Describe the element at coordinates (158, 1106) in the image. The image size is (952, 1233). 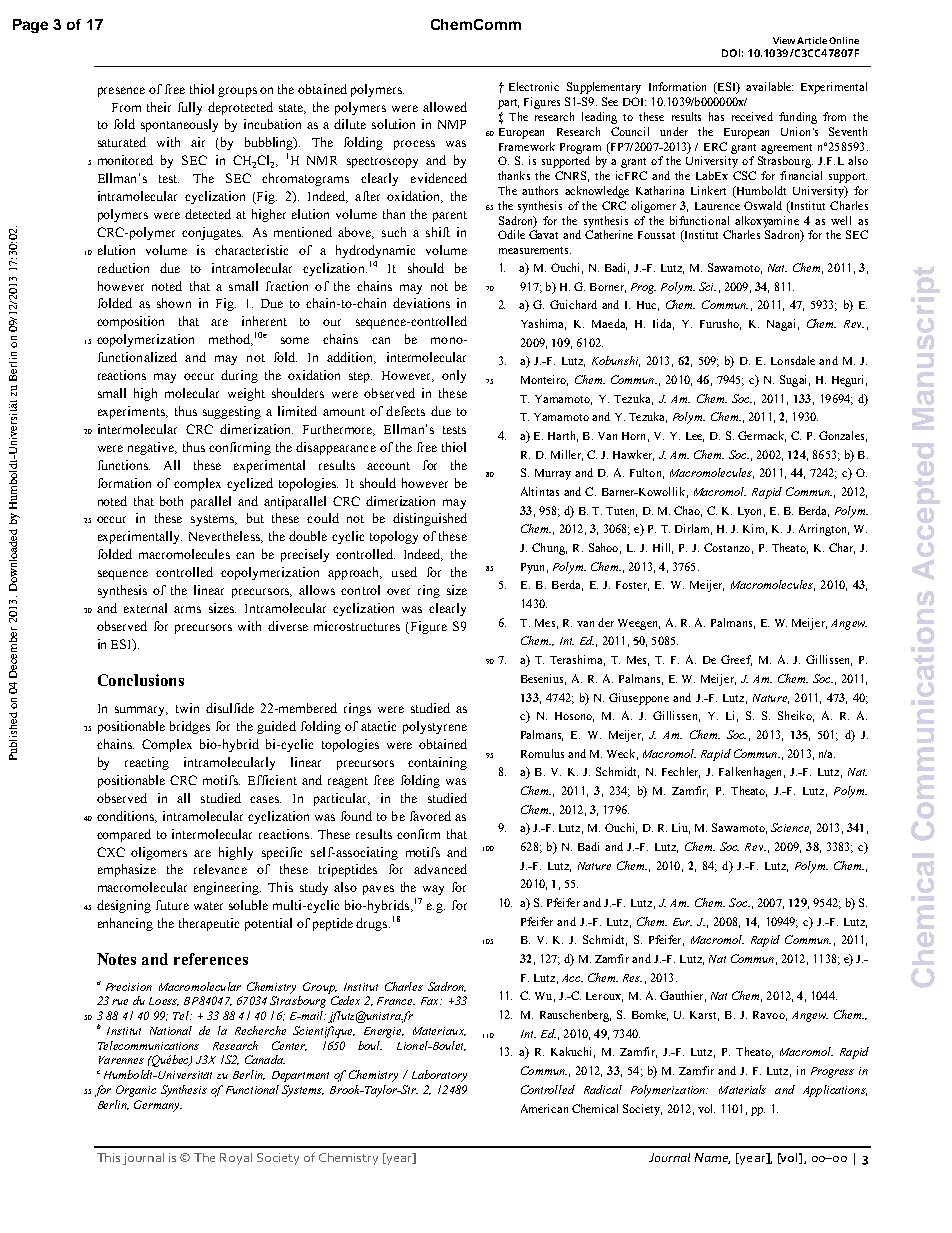
I see `Germany` at that location.
